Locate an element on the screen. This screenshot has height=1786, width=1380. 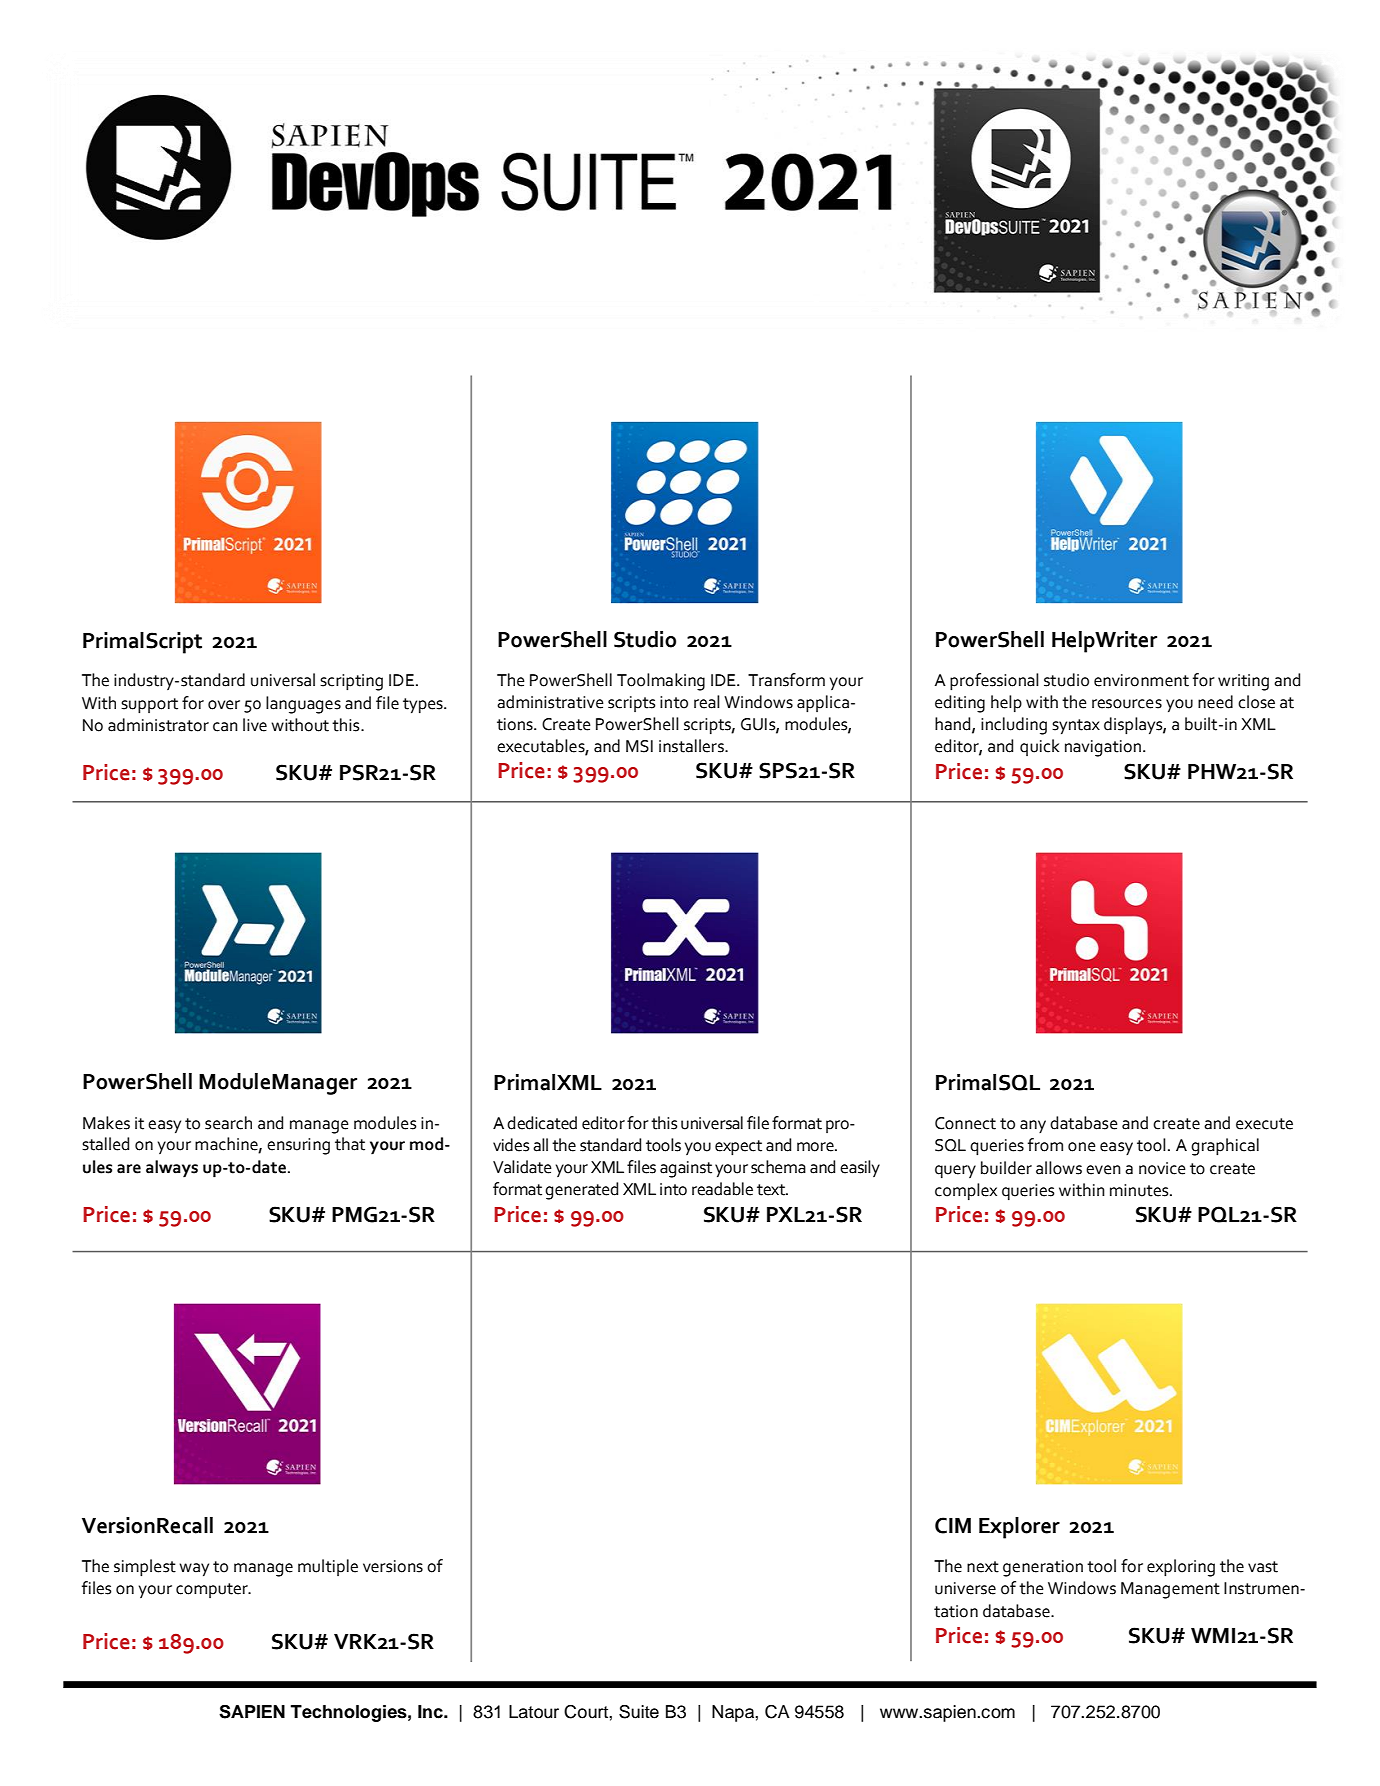
Explorer is located at coordinates (1019, 1528).
